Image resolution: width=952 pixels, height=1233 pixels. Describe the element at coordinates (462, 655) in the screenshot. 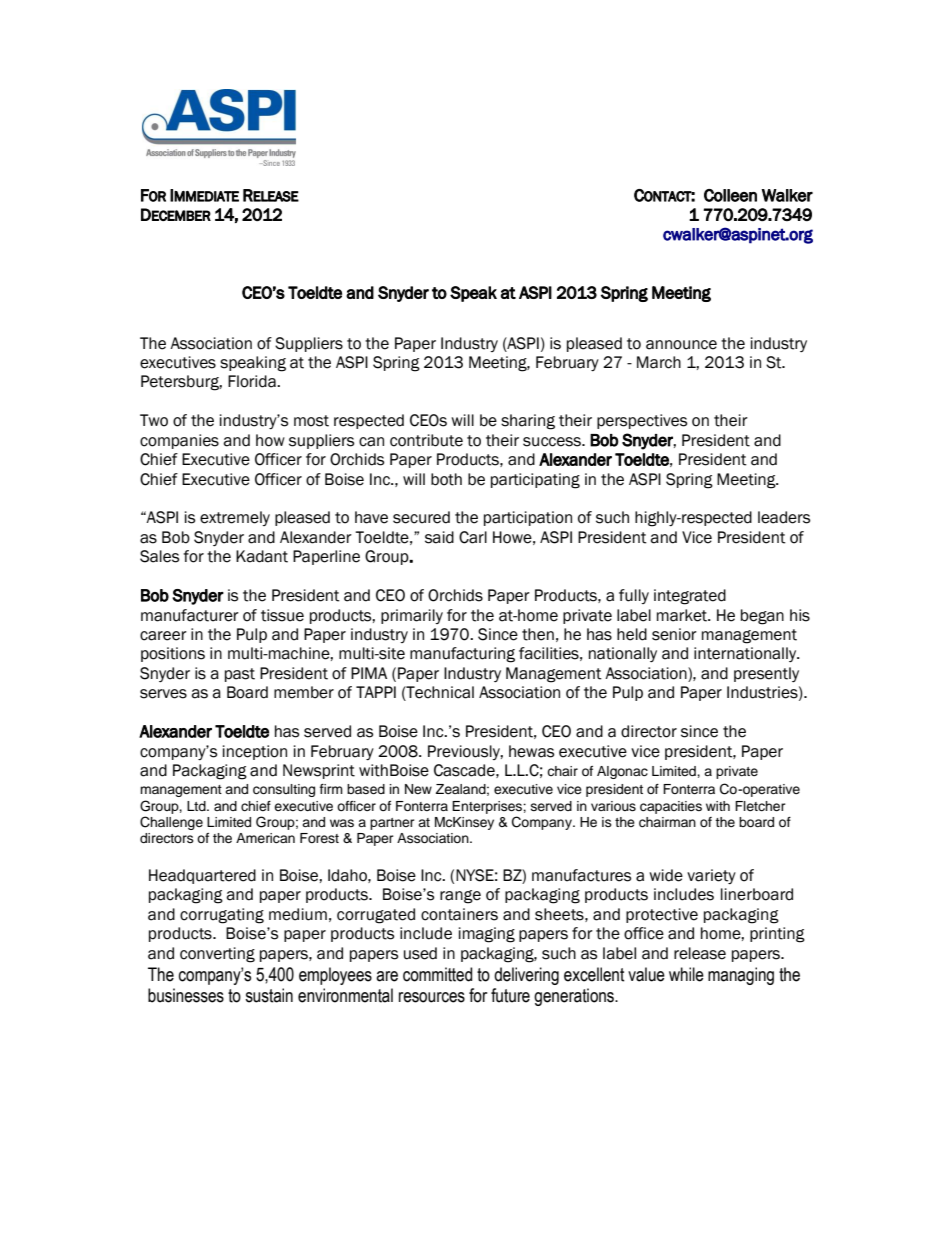

I see `manufacturing` at that location.
